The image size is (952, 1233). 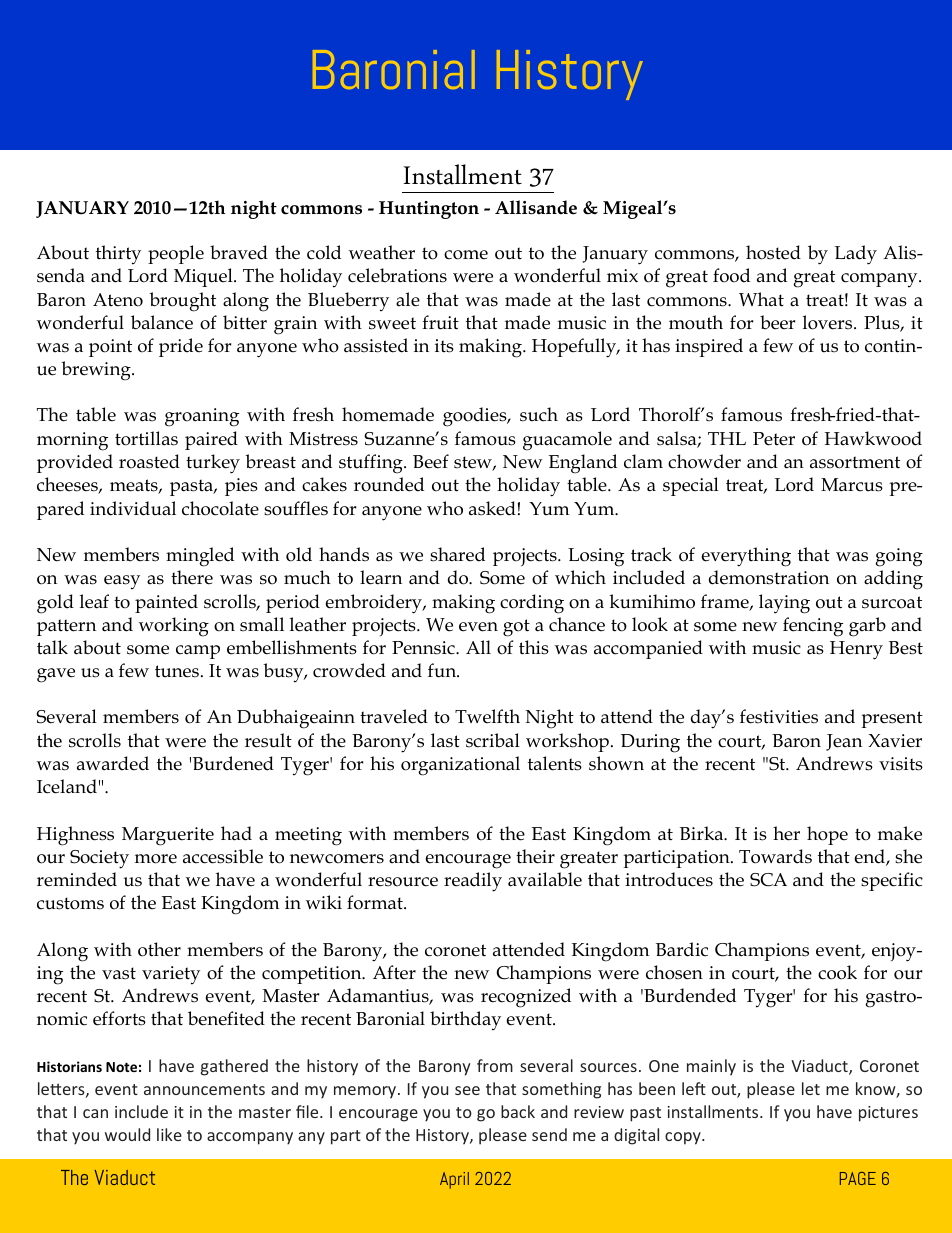 What do you see at coordinates (454, 1180) in the page?
I see `April` at bounding box center [454, 1180].
